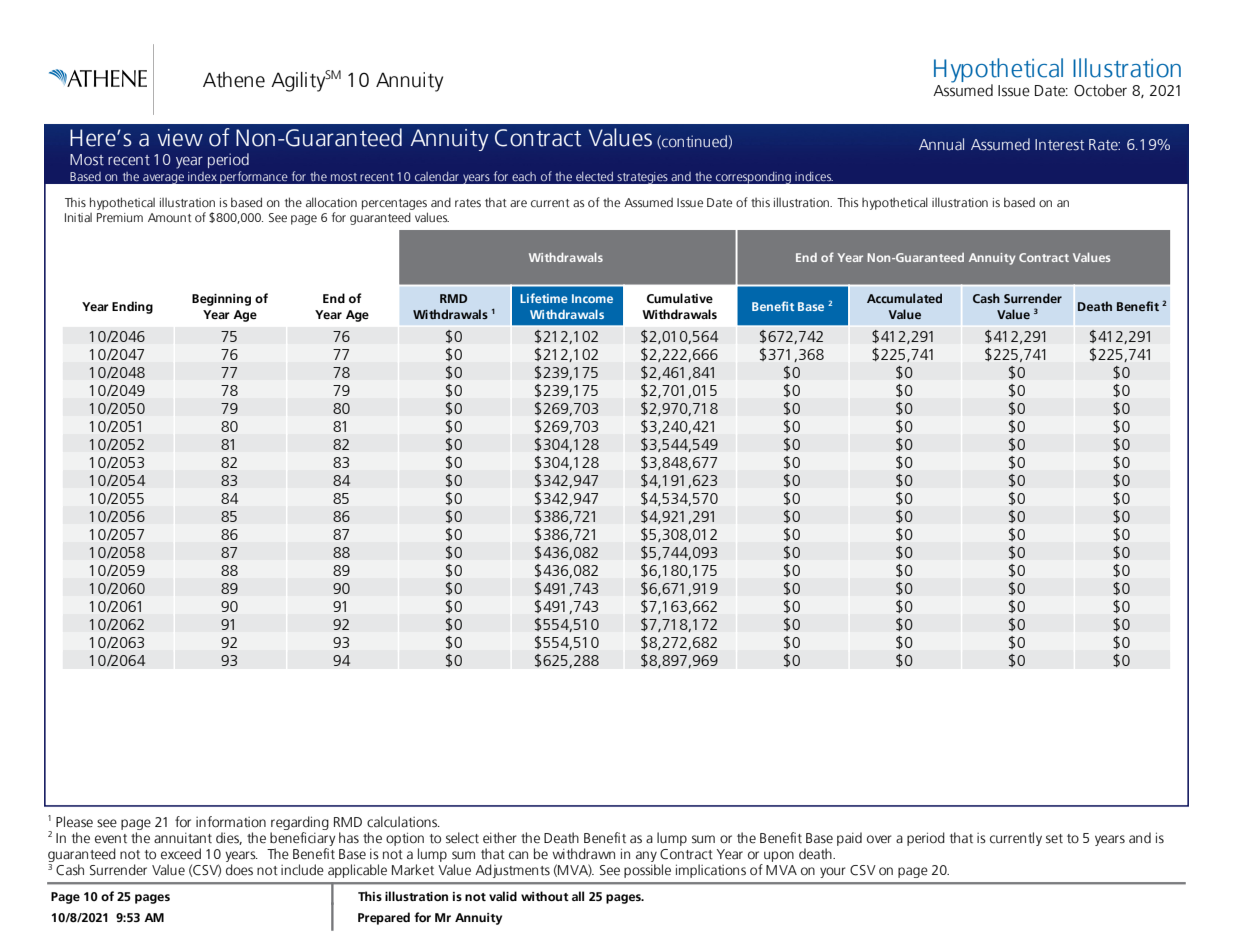  I want to click on over, so click(879, 839).
